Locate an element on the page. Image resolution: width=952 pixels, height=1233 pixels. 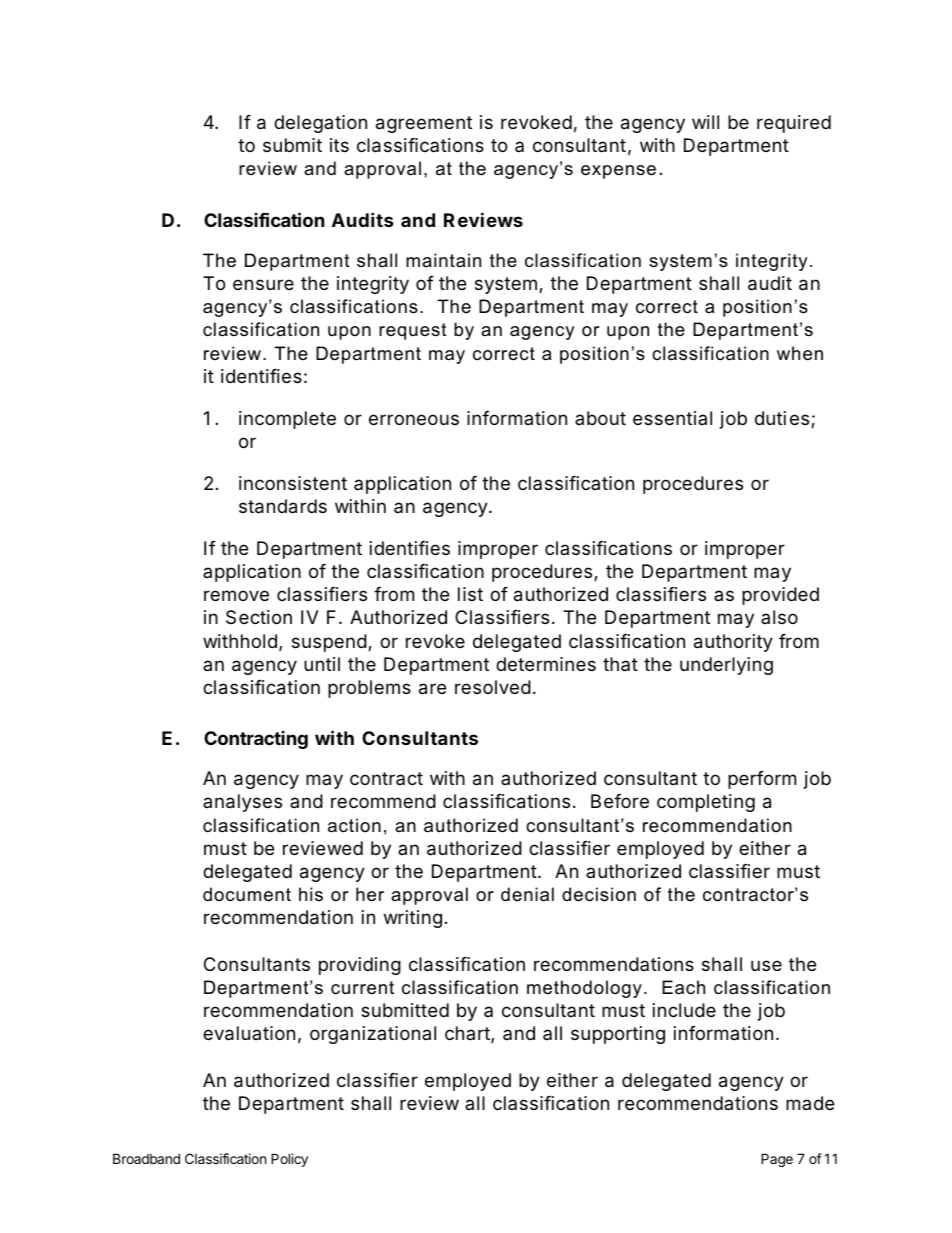
will is located at coordinates (705, 122).
